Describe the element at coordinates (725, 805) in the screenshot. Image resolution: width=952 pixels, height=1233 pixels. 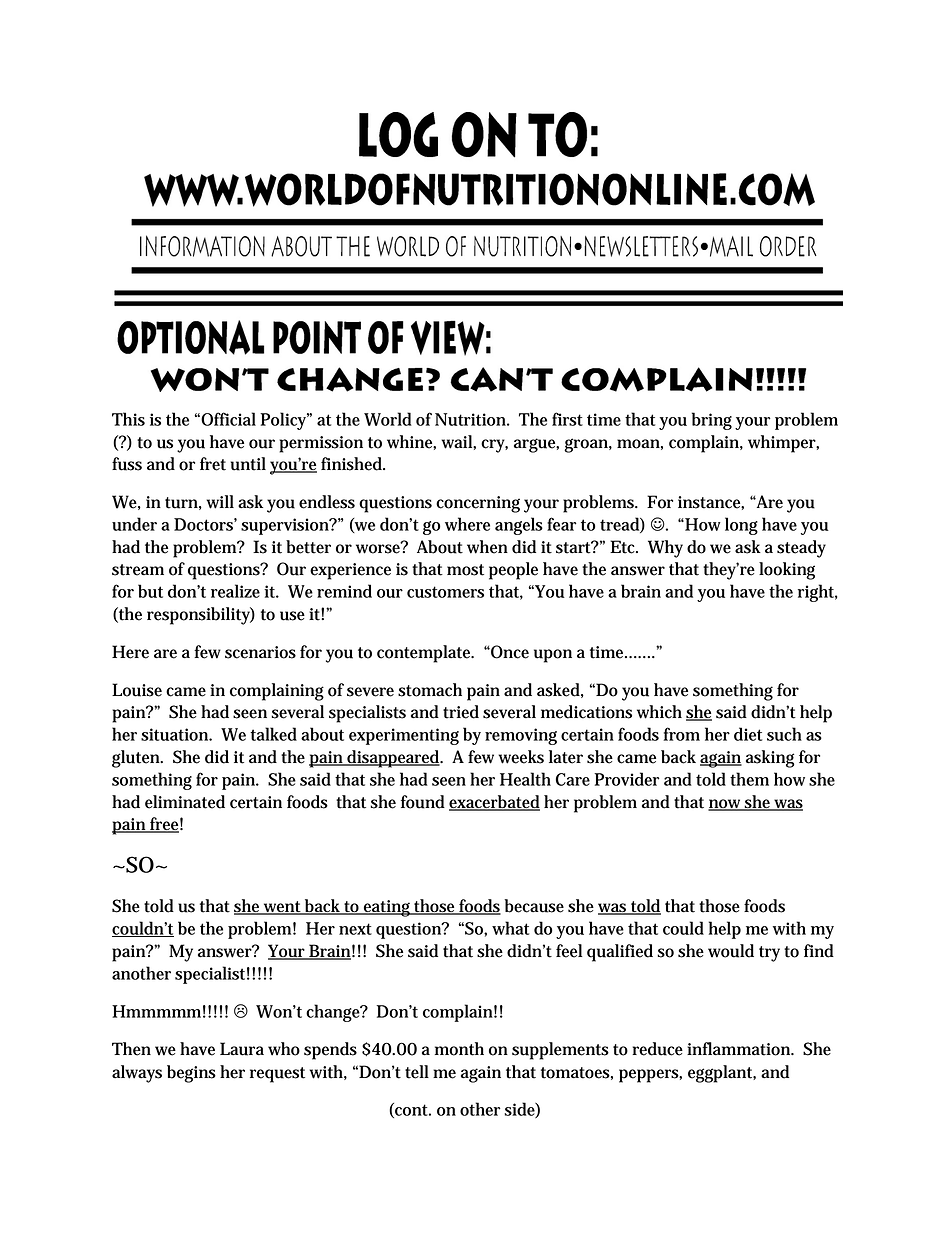
I see `now` at that location.
